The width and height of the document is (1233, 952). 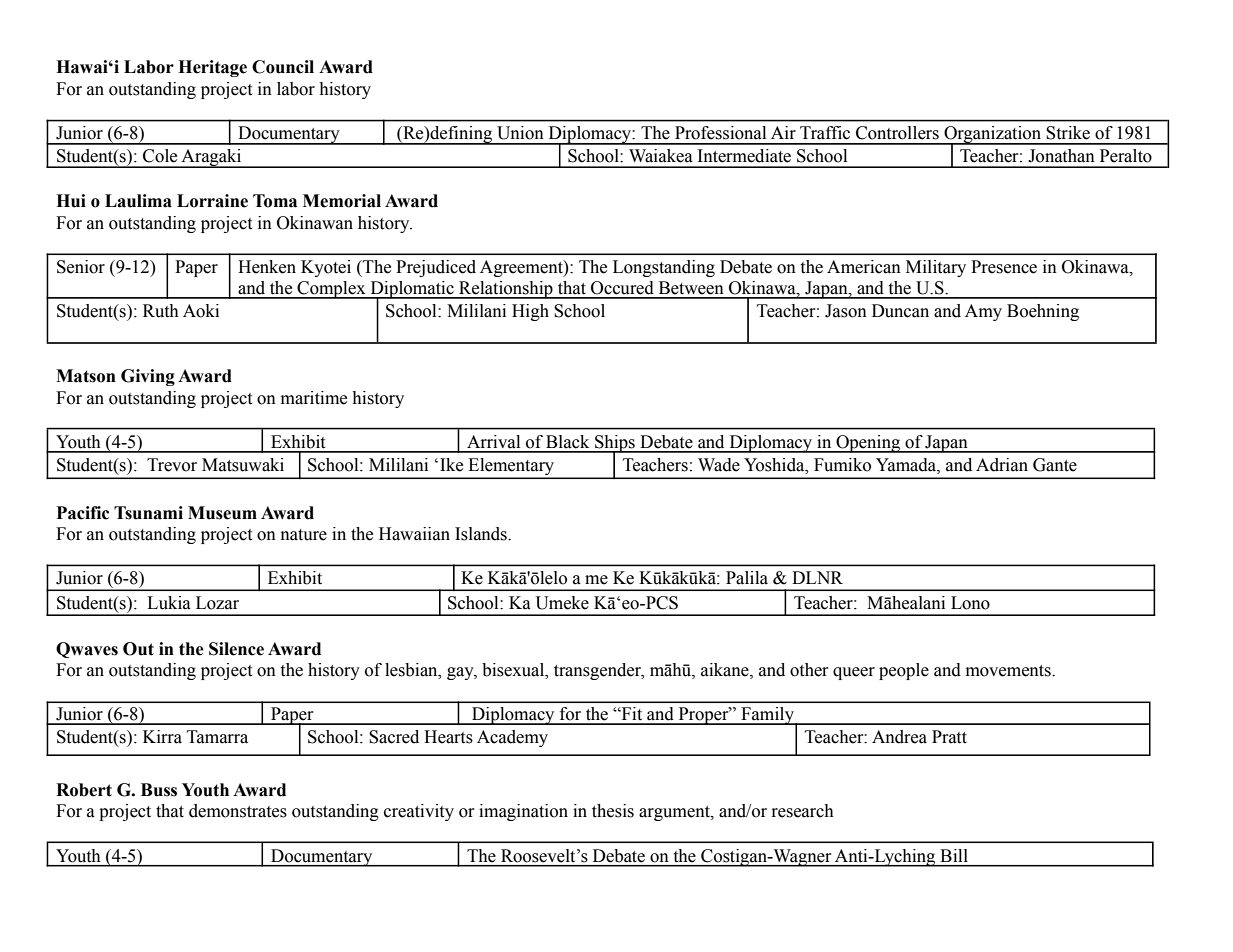 I want to click on demonstrates, so click(x=238, y=811).
